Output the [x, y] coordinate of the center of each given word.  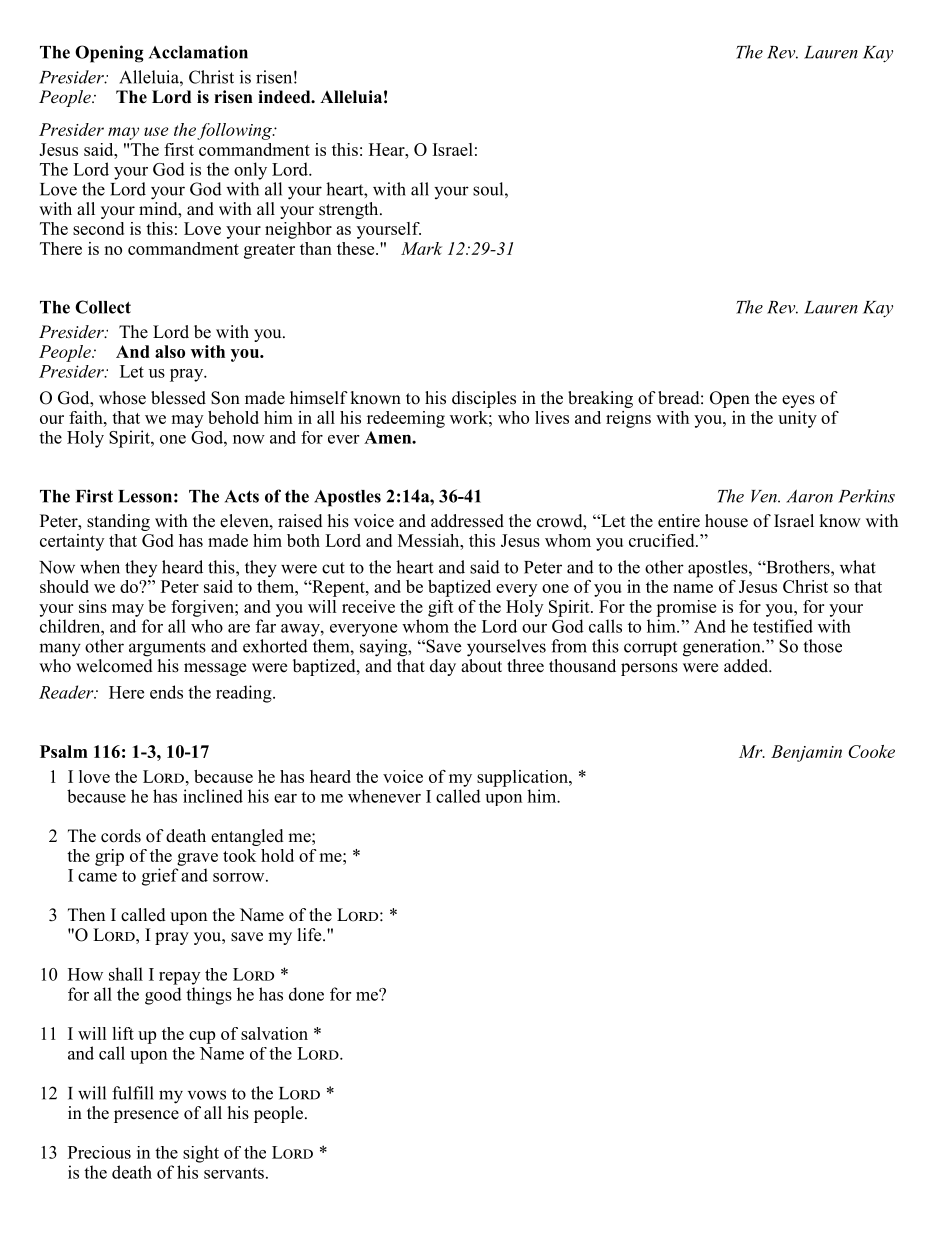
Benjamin [806, 753]
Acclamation [198, 52]
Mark [421, 248]
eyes [798, 401]
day [443, 667]
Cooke [871, 751]
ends [166, 692]
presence [146, 1116]
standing [118, 522]
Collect [103, 307]
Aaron [809, 496]
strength [350, 210]
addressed [467, 521]
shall [126, 974]
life [311, 935]
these [357, 248]
